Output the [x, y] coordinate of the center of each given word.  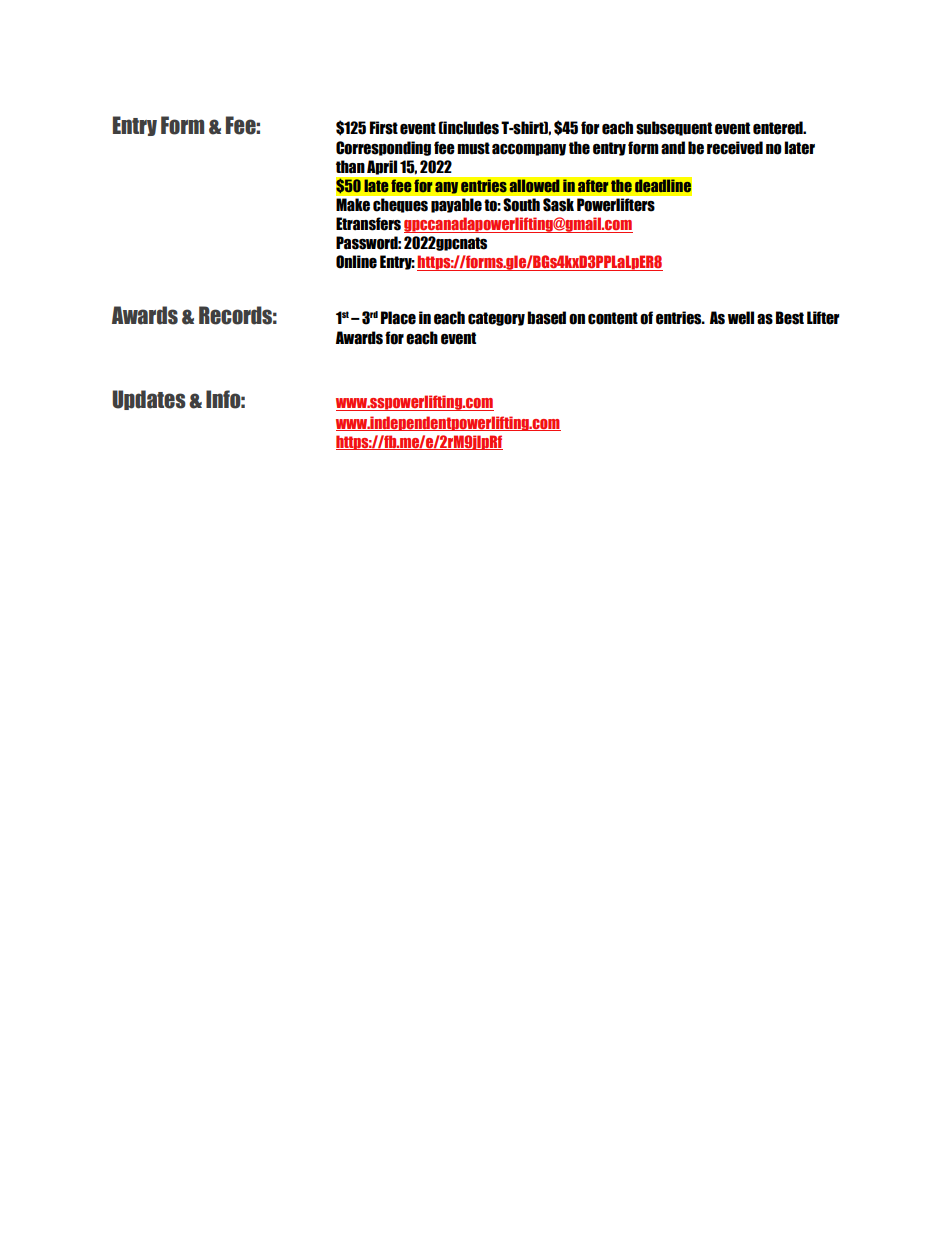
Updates [149, 400]
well [741, 318]
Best [790, 318]
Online [356, 262]
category [496, 319]
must [473, 148]
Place [398, 318]
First [384, 128]
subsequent [674, 128]
